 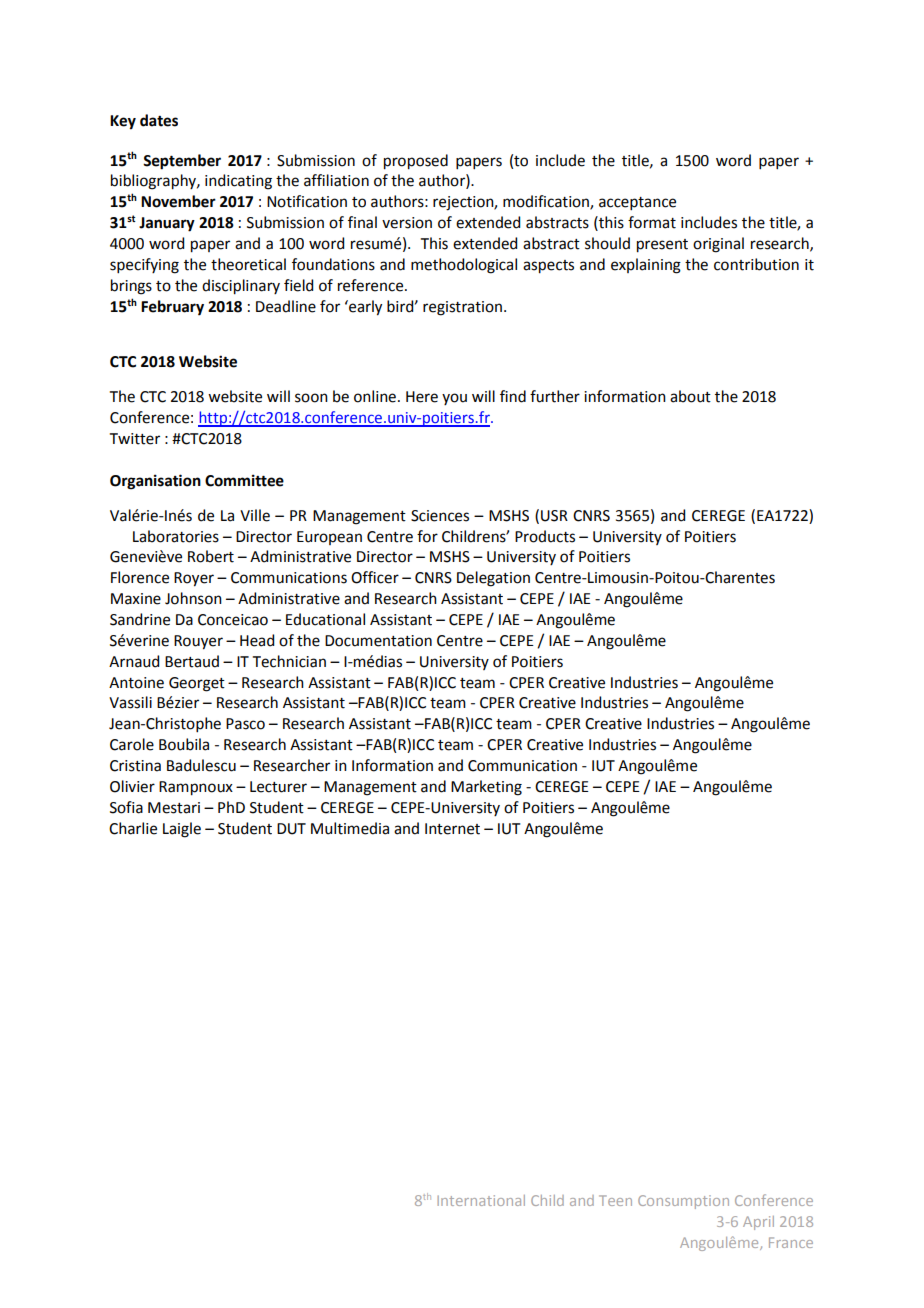 I want to click on September, so click(x=182, y=162).
